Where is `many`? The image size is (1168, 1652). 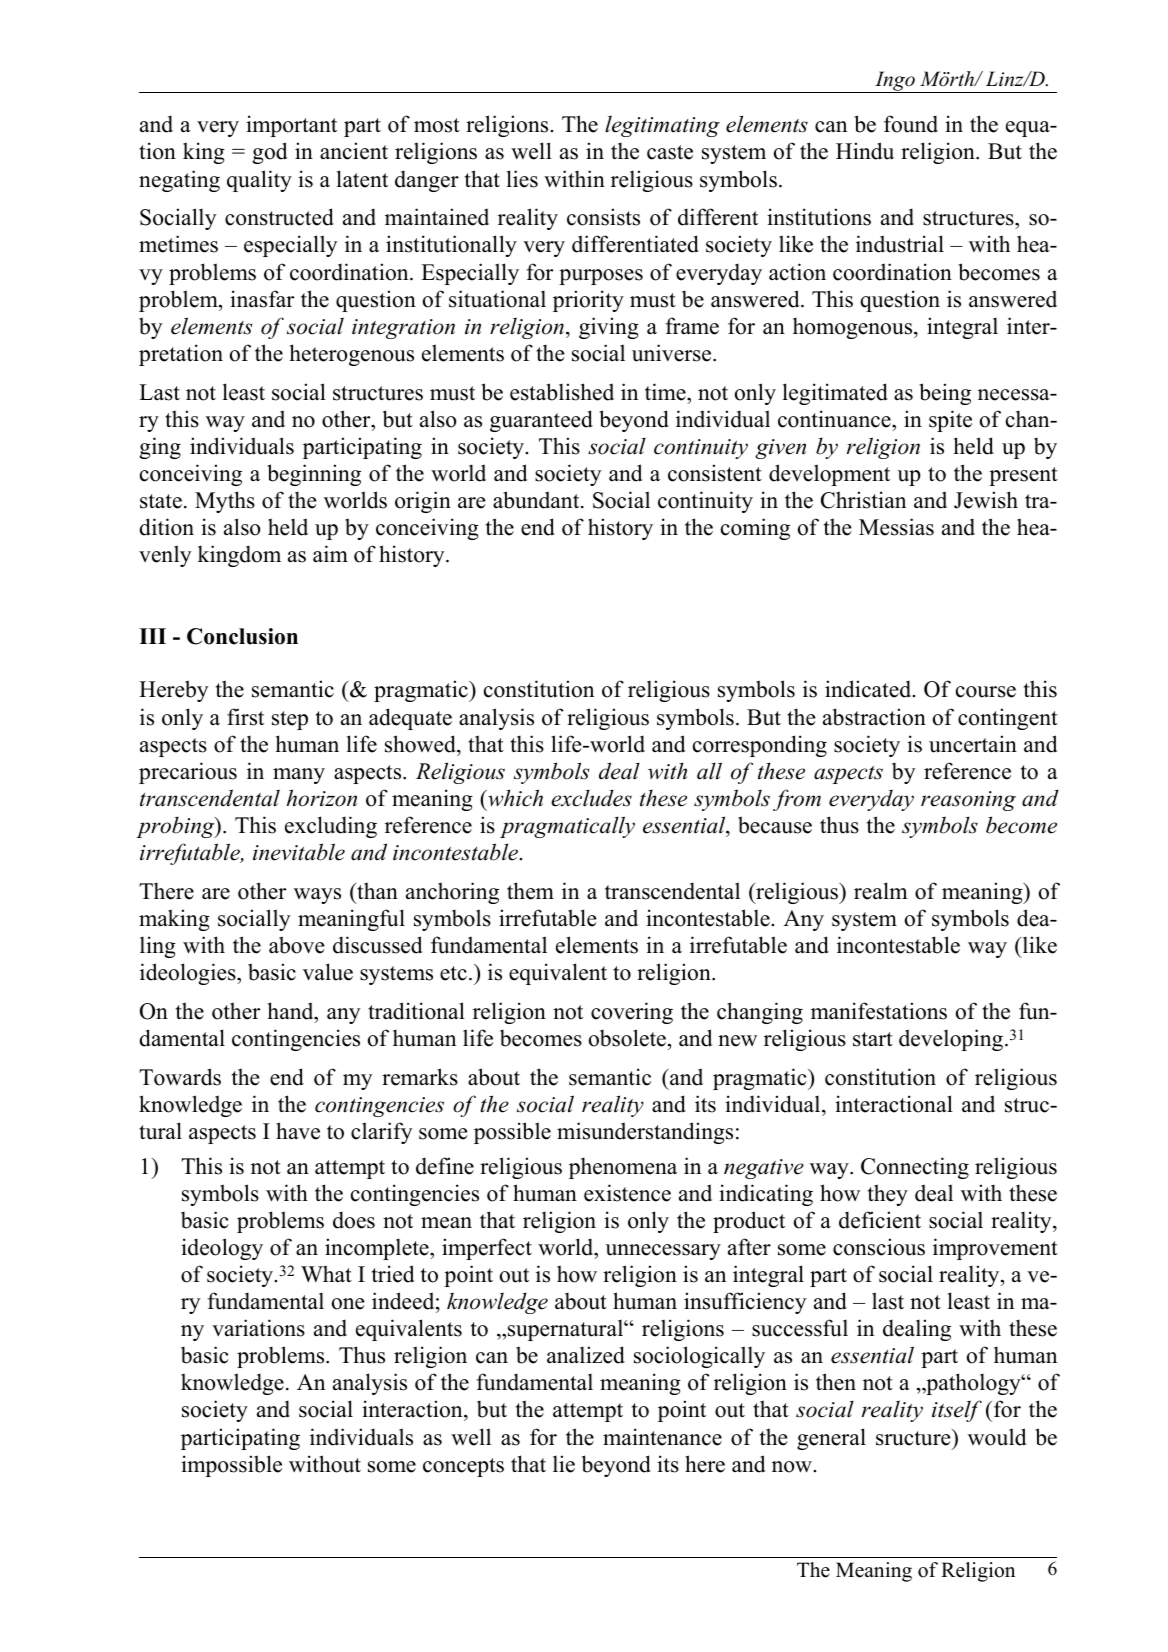 many is located at coordinates (299, 776).
